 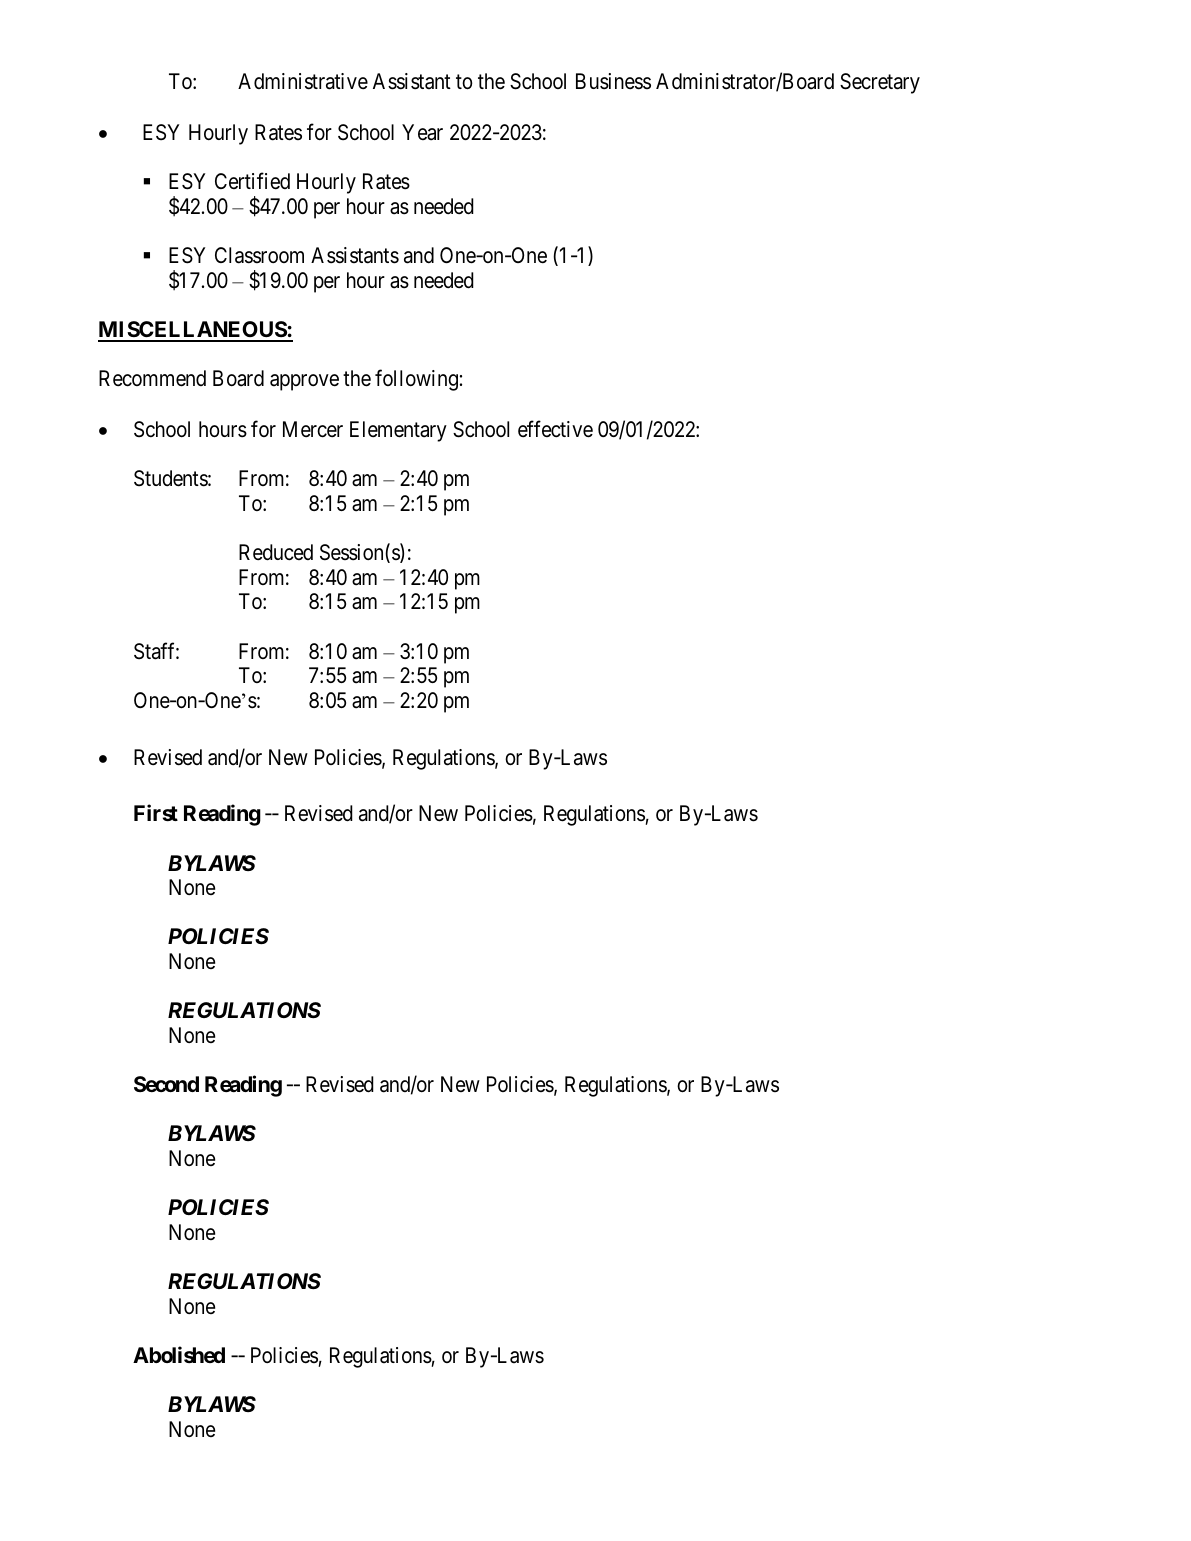 I want to click on Second, so click(x=166, y=1084).
